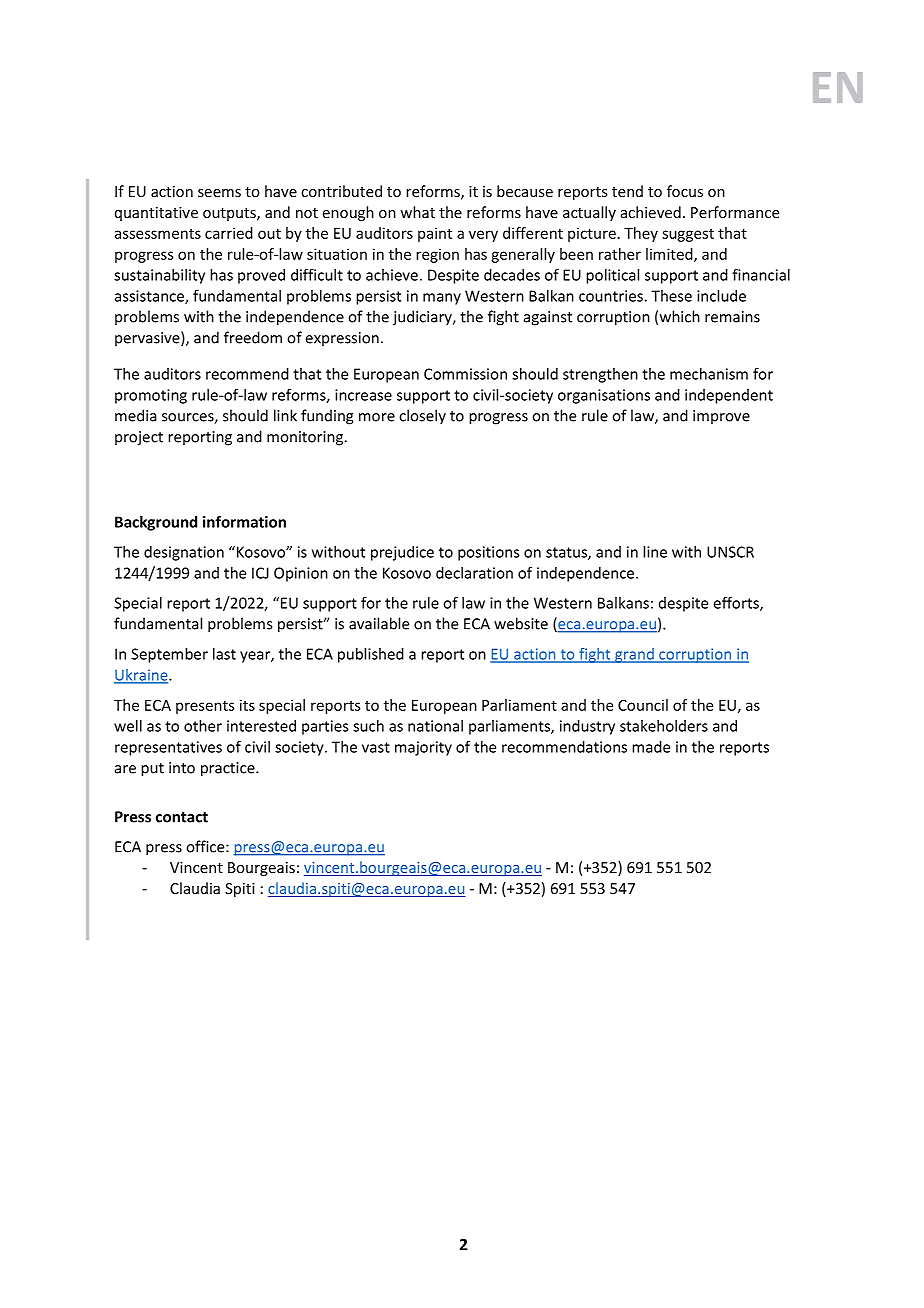  I want to click on what, so click(417, 212).
